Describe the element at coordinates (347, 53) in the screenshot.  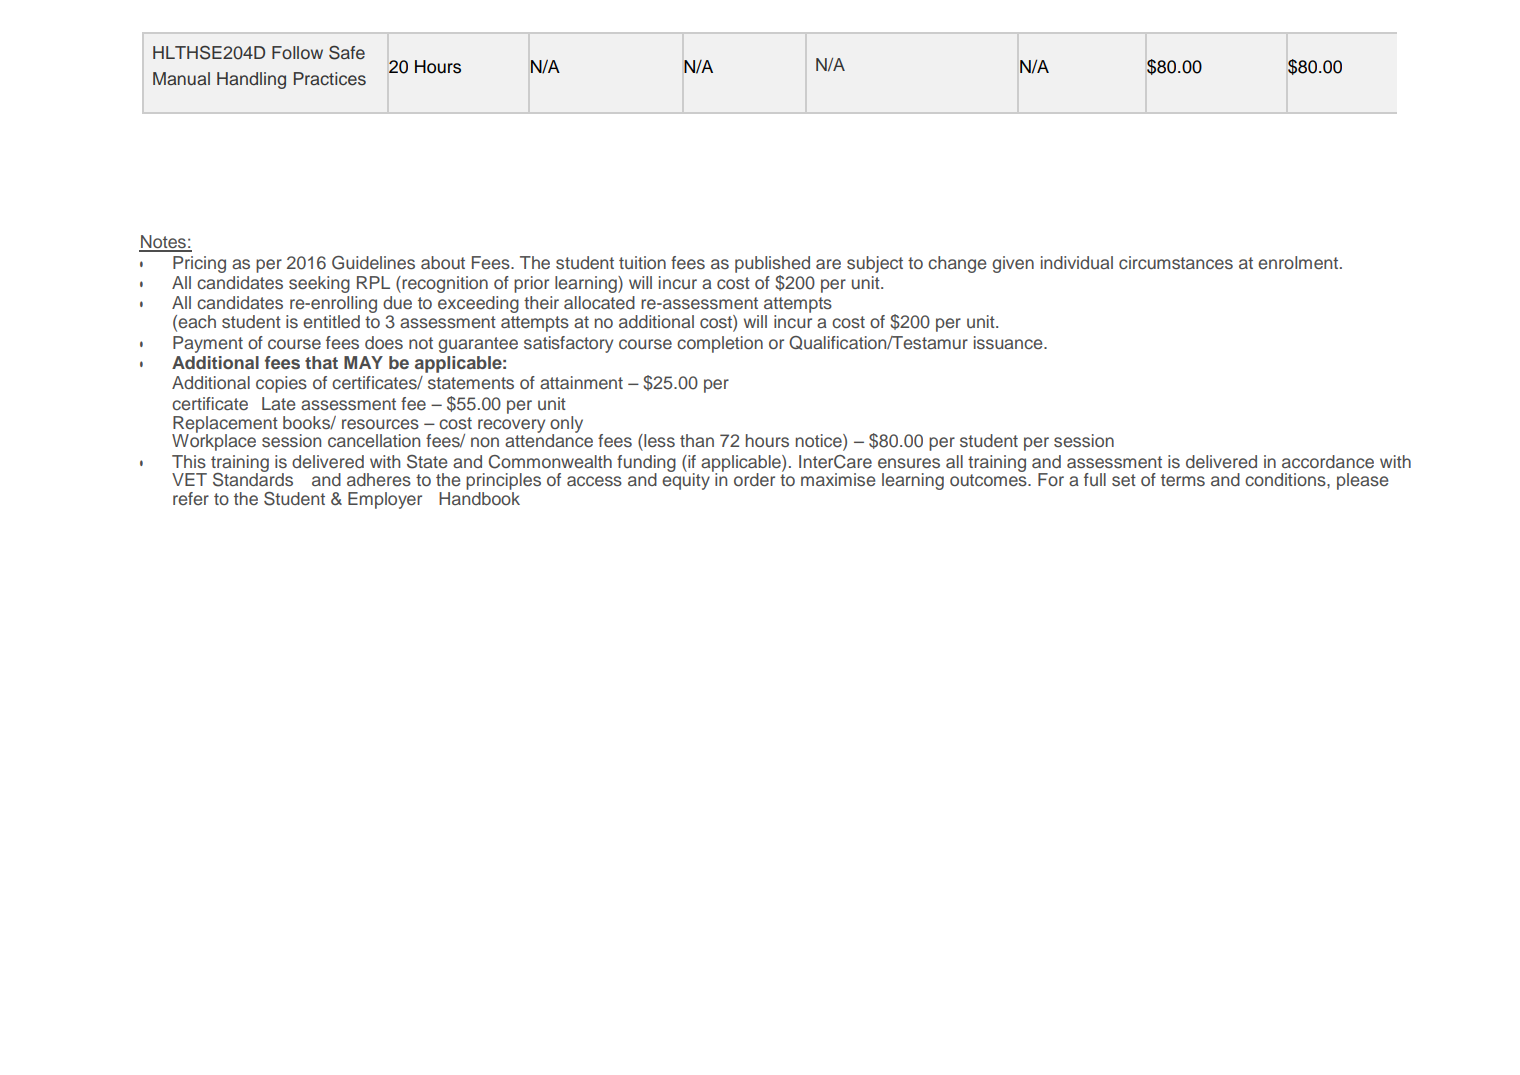
I see `Safe` at that location.
